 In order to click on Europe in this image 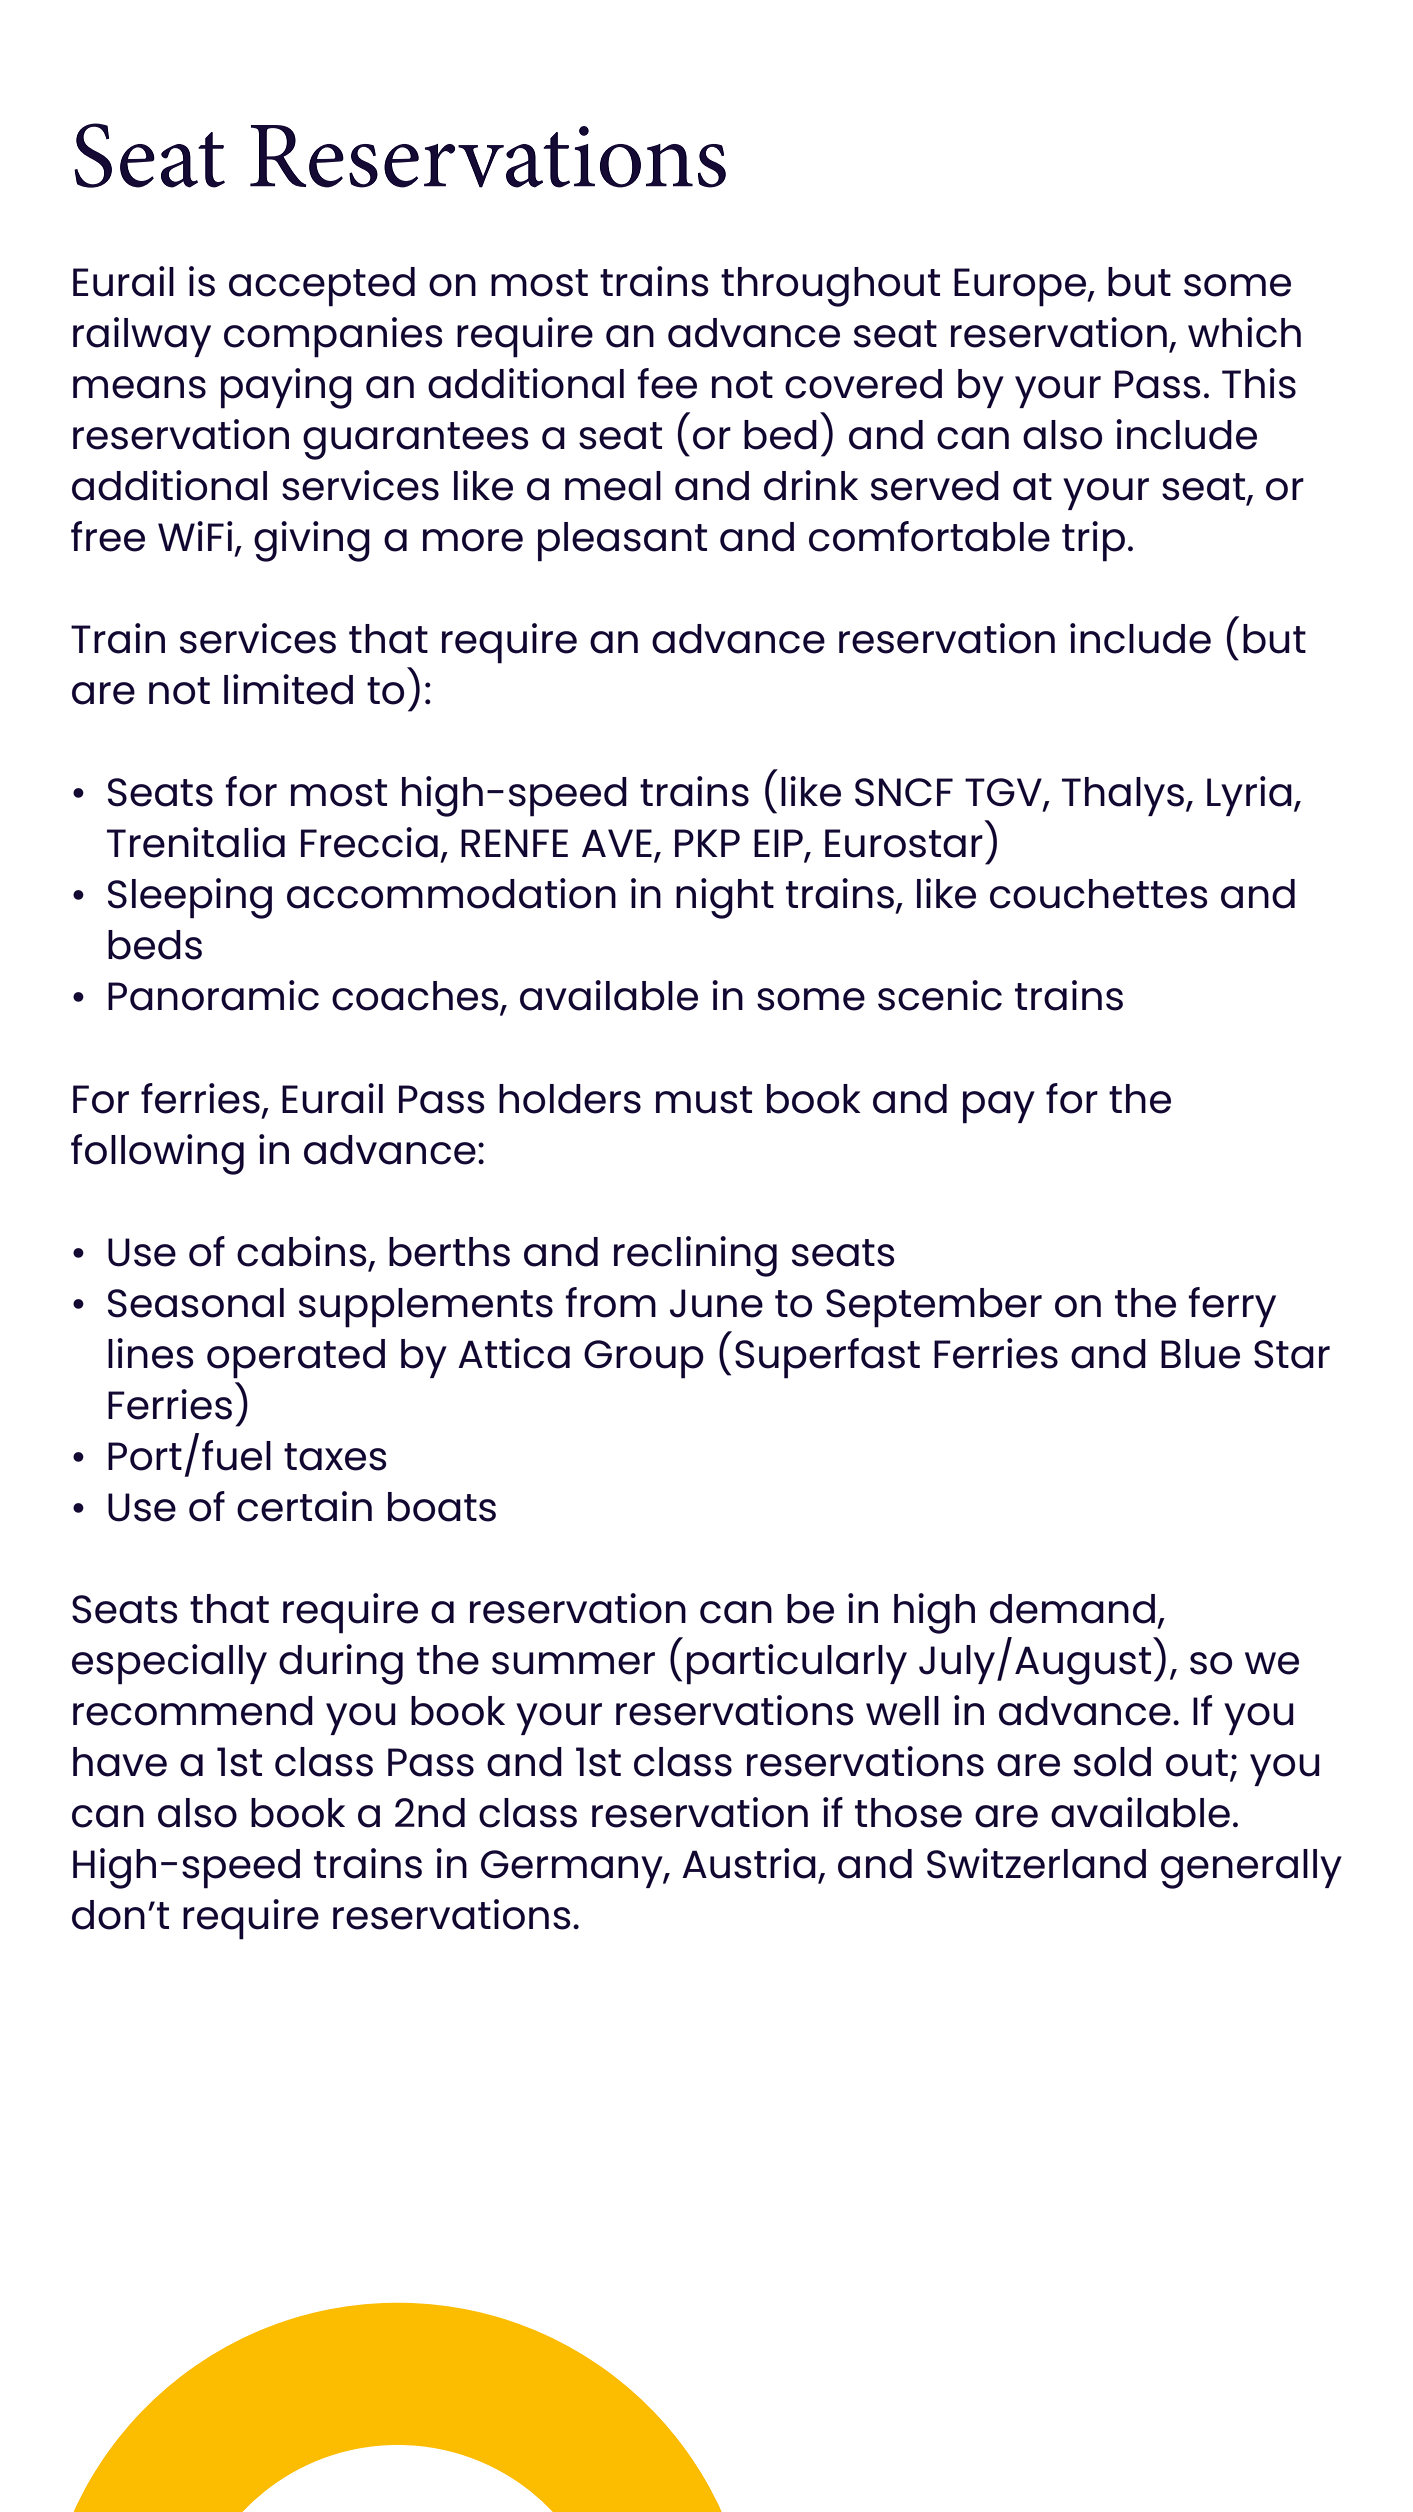, I will do `click(1021, 287)`.
